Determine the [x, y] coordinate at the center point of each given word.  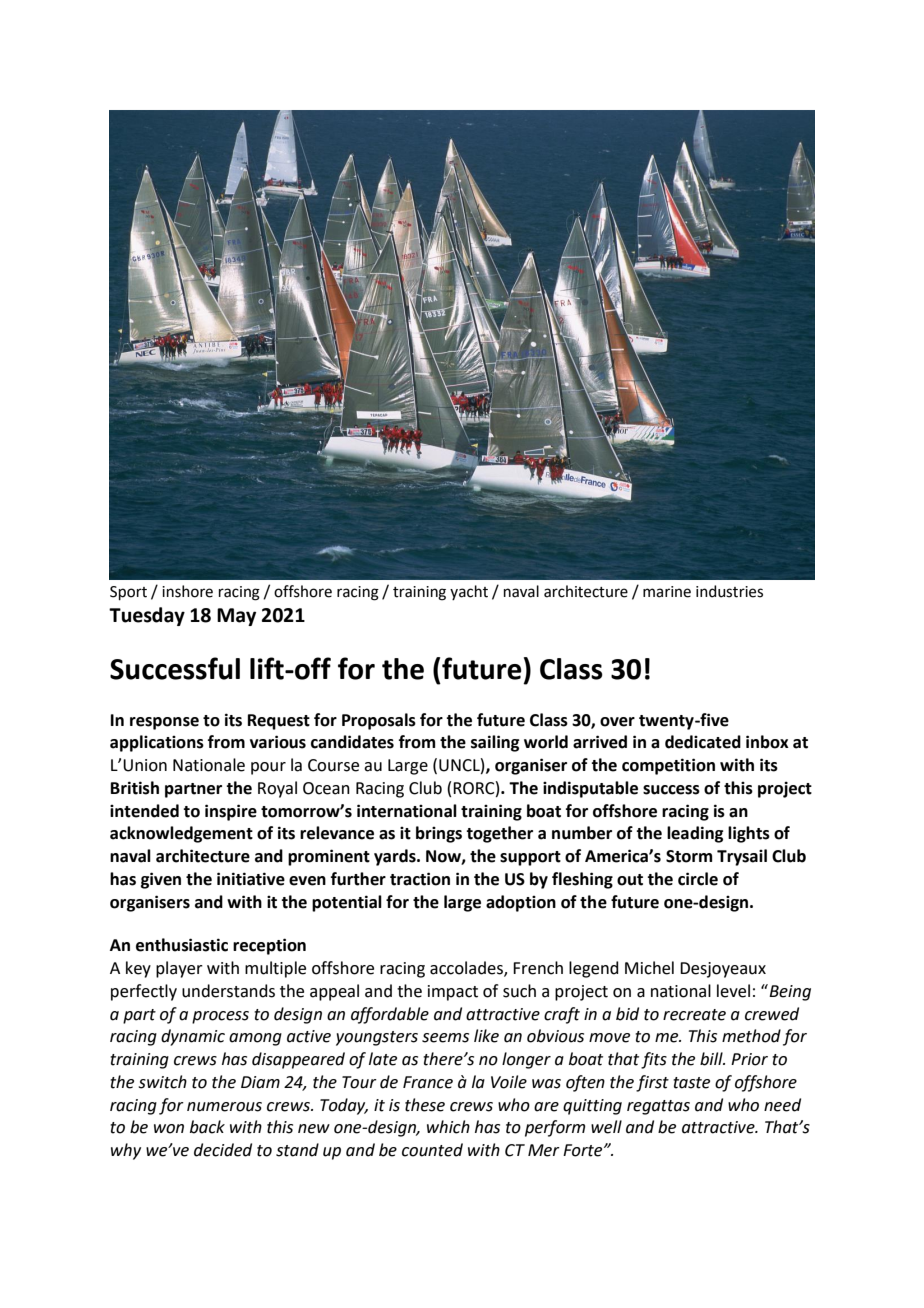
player [179, 969]
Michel [649, 968]
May [236, 617]
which [448, 1127]
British [135, 788]
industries [729, 591]
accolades [467, 969]
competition [668, 766]
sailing [495, 743]
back [207, 1127]
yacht [469, 592]
